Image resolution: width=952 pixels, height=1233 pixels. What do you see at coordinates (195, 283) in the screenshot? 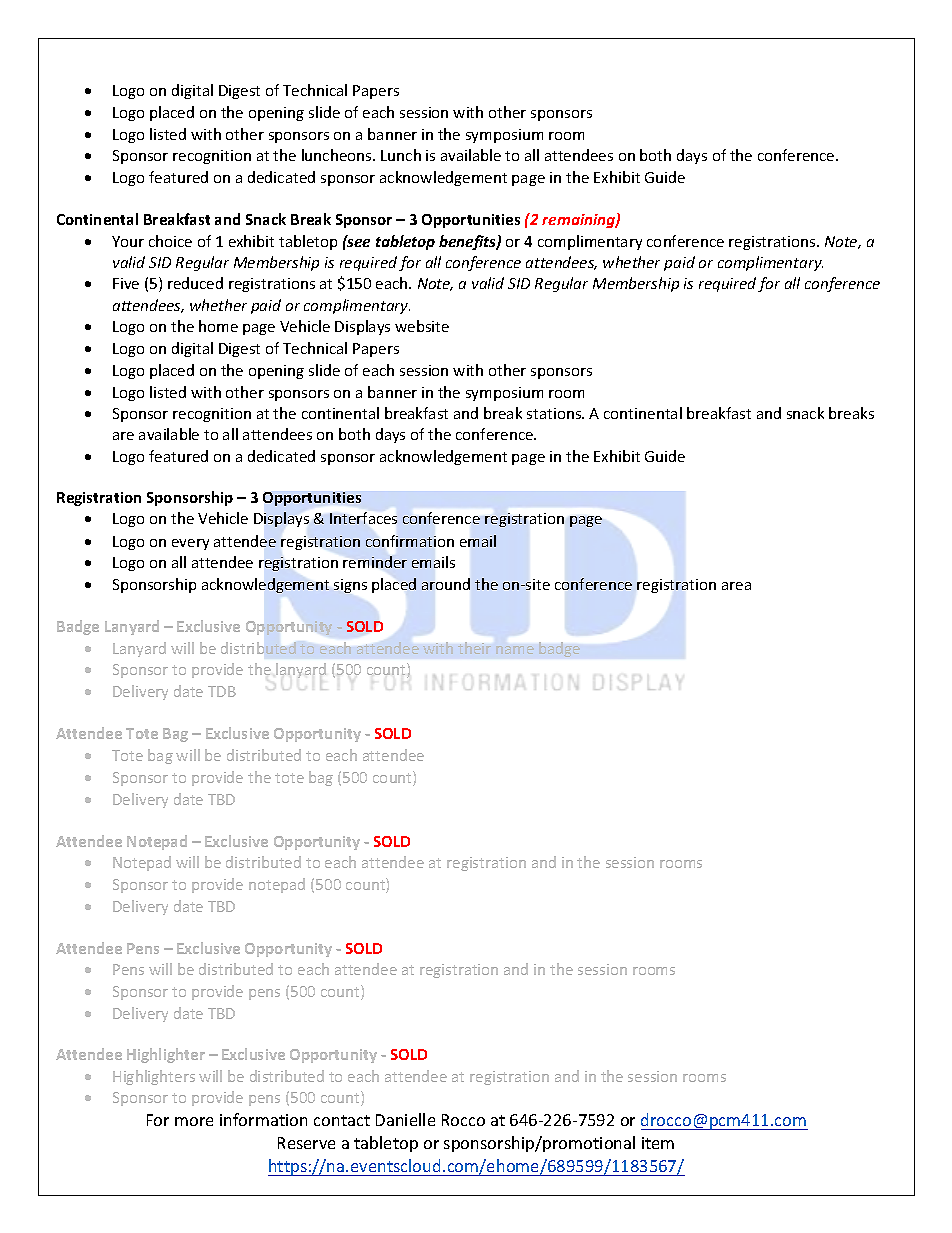
I see `reduced` at bounding box center [195, 283].
